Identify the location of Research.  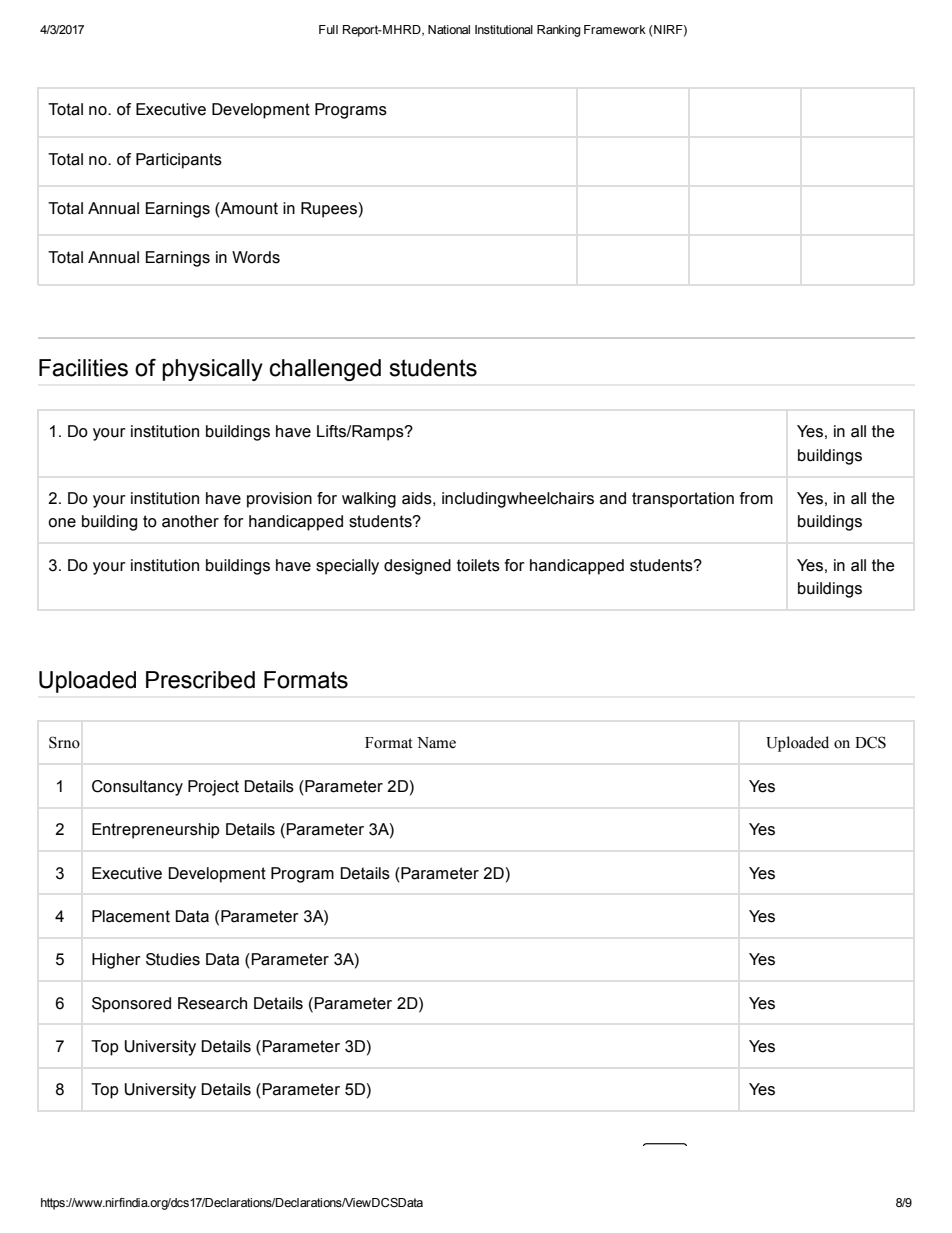
(212, 1003).
